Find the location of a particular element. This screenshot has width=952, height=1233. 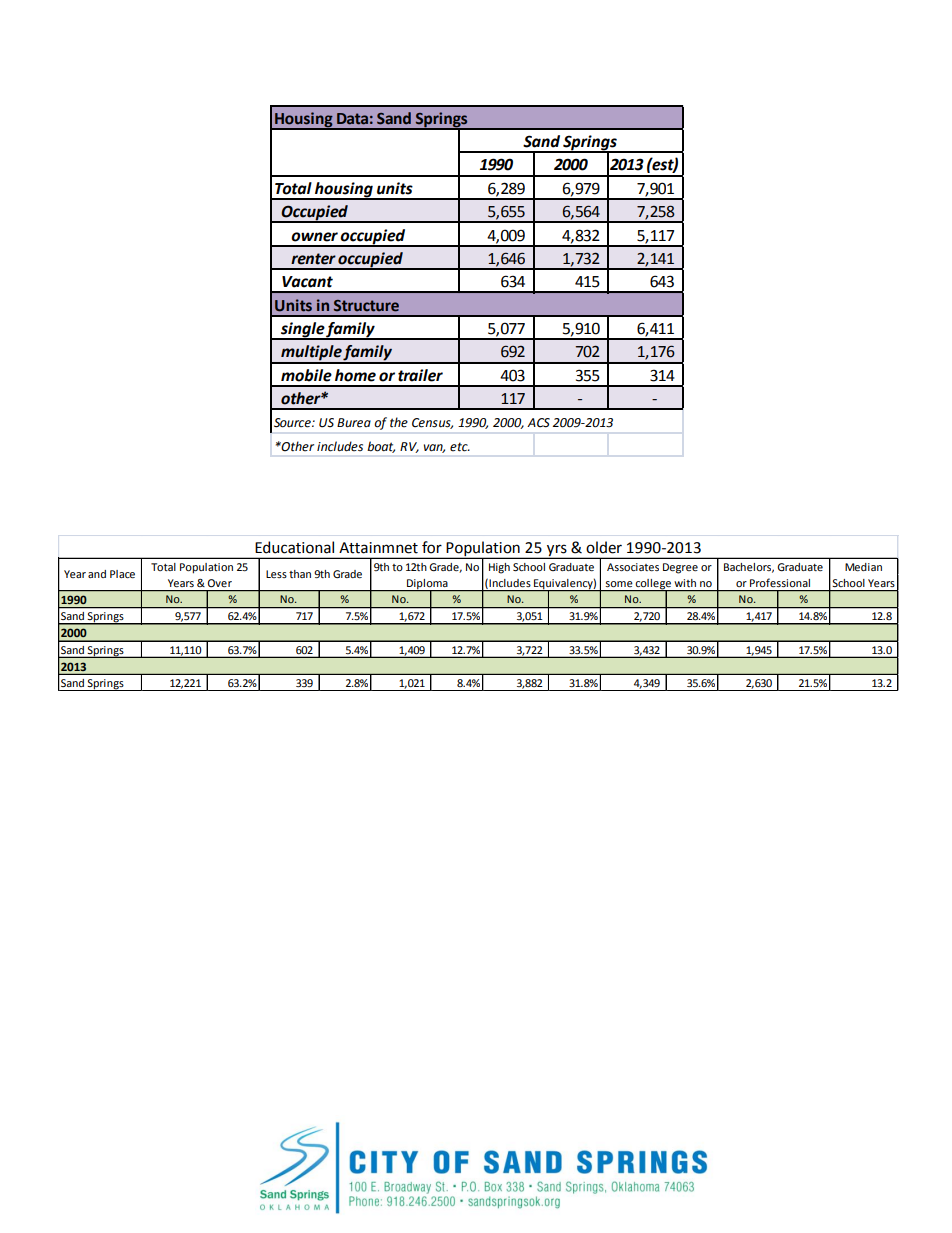

ACS is located at coordinates (538, 423).
